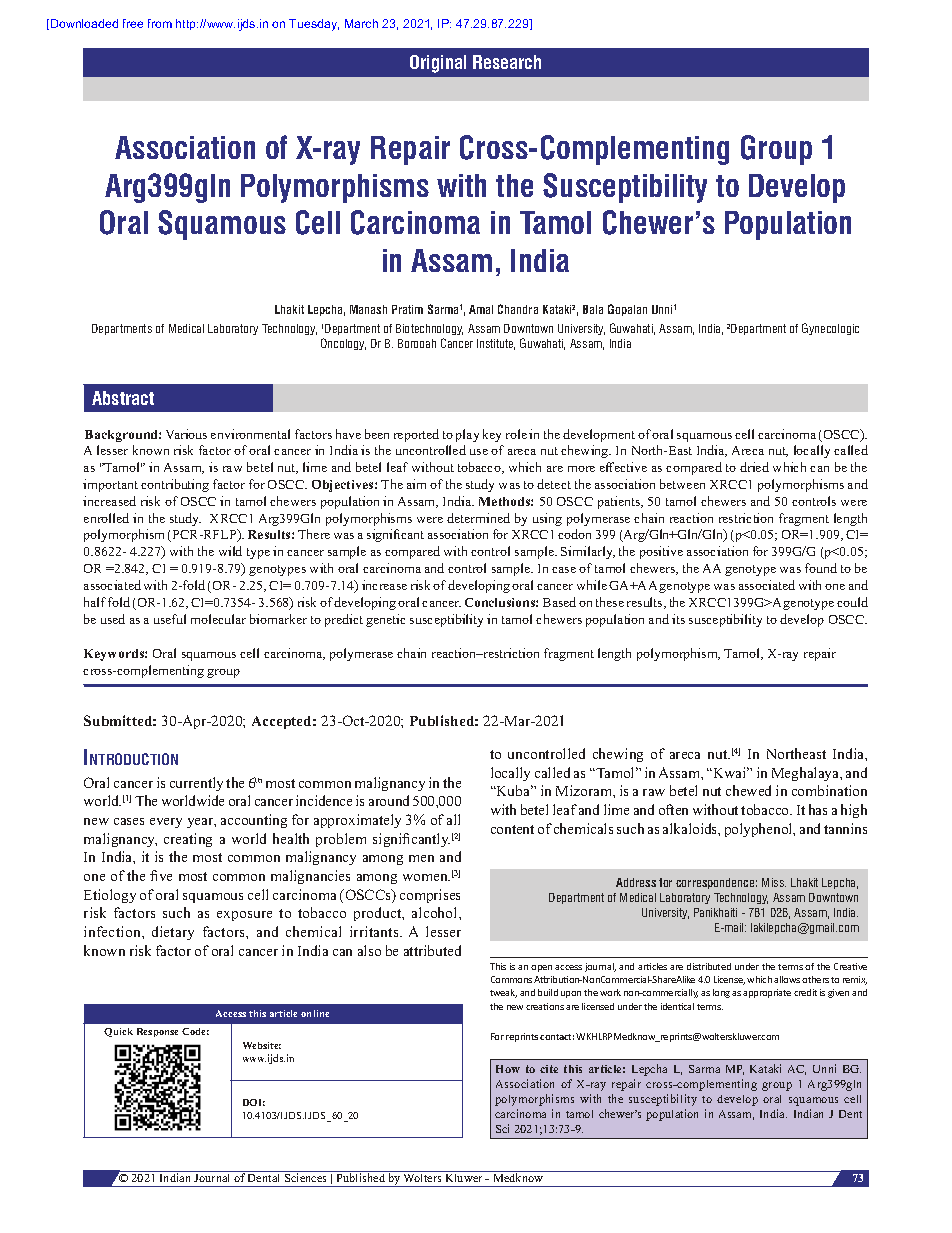 This screenshot has width=952, height=1233. I want to click on wild, so click(230, 551).
